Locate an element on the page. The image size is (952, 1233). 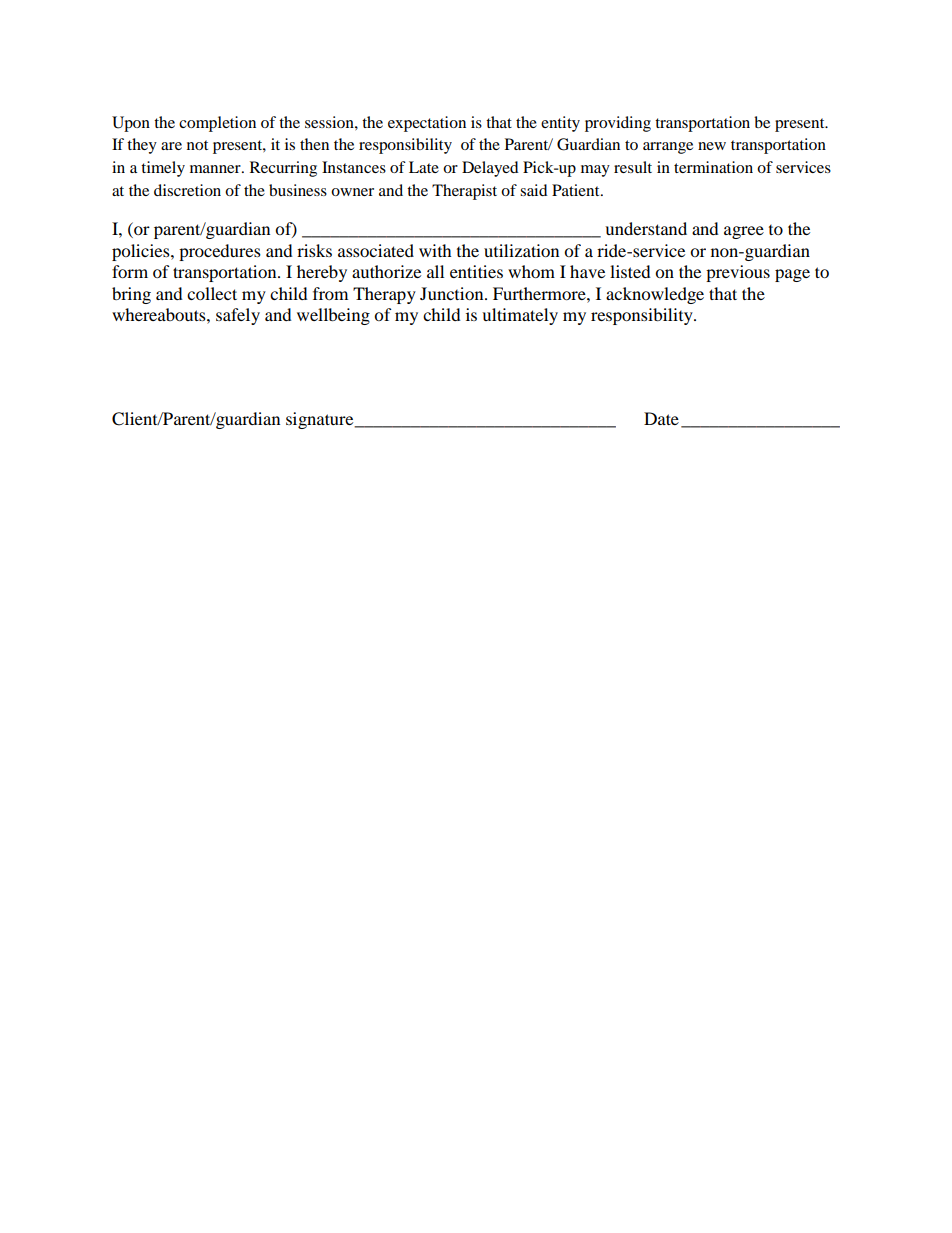
previous is located at coordinates (738, 273).
